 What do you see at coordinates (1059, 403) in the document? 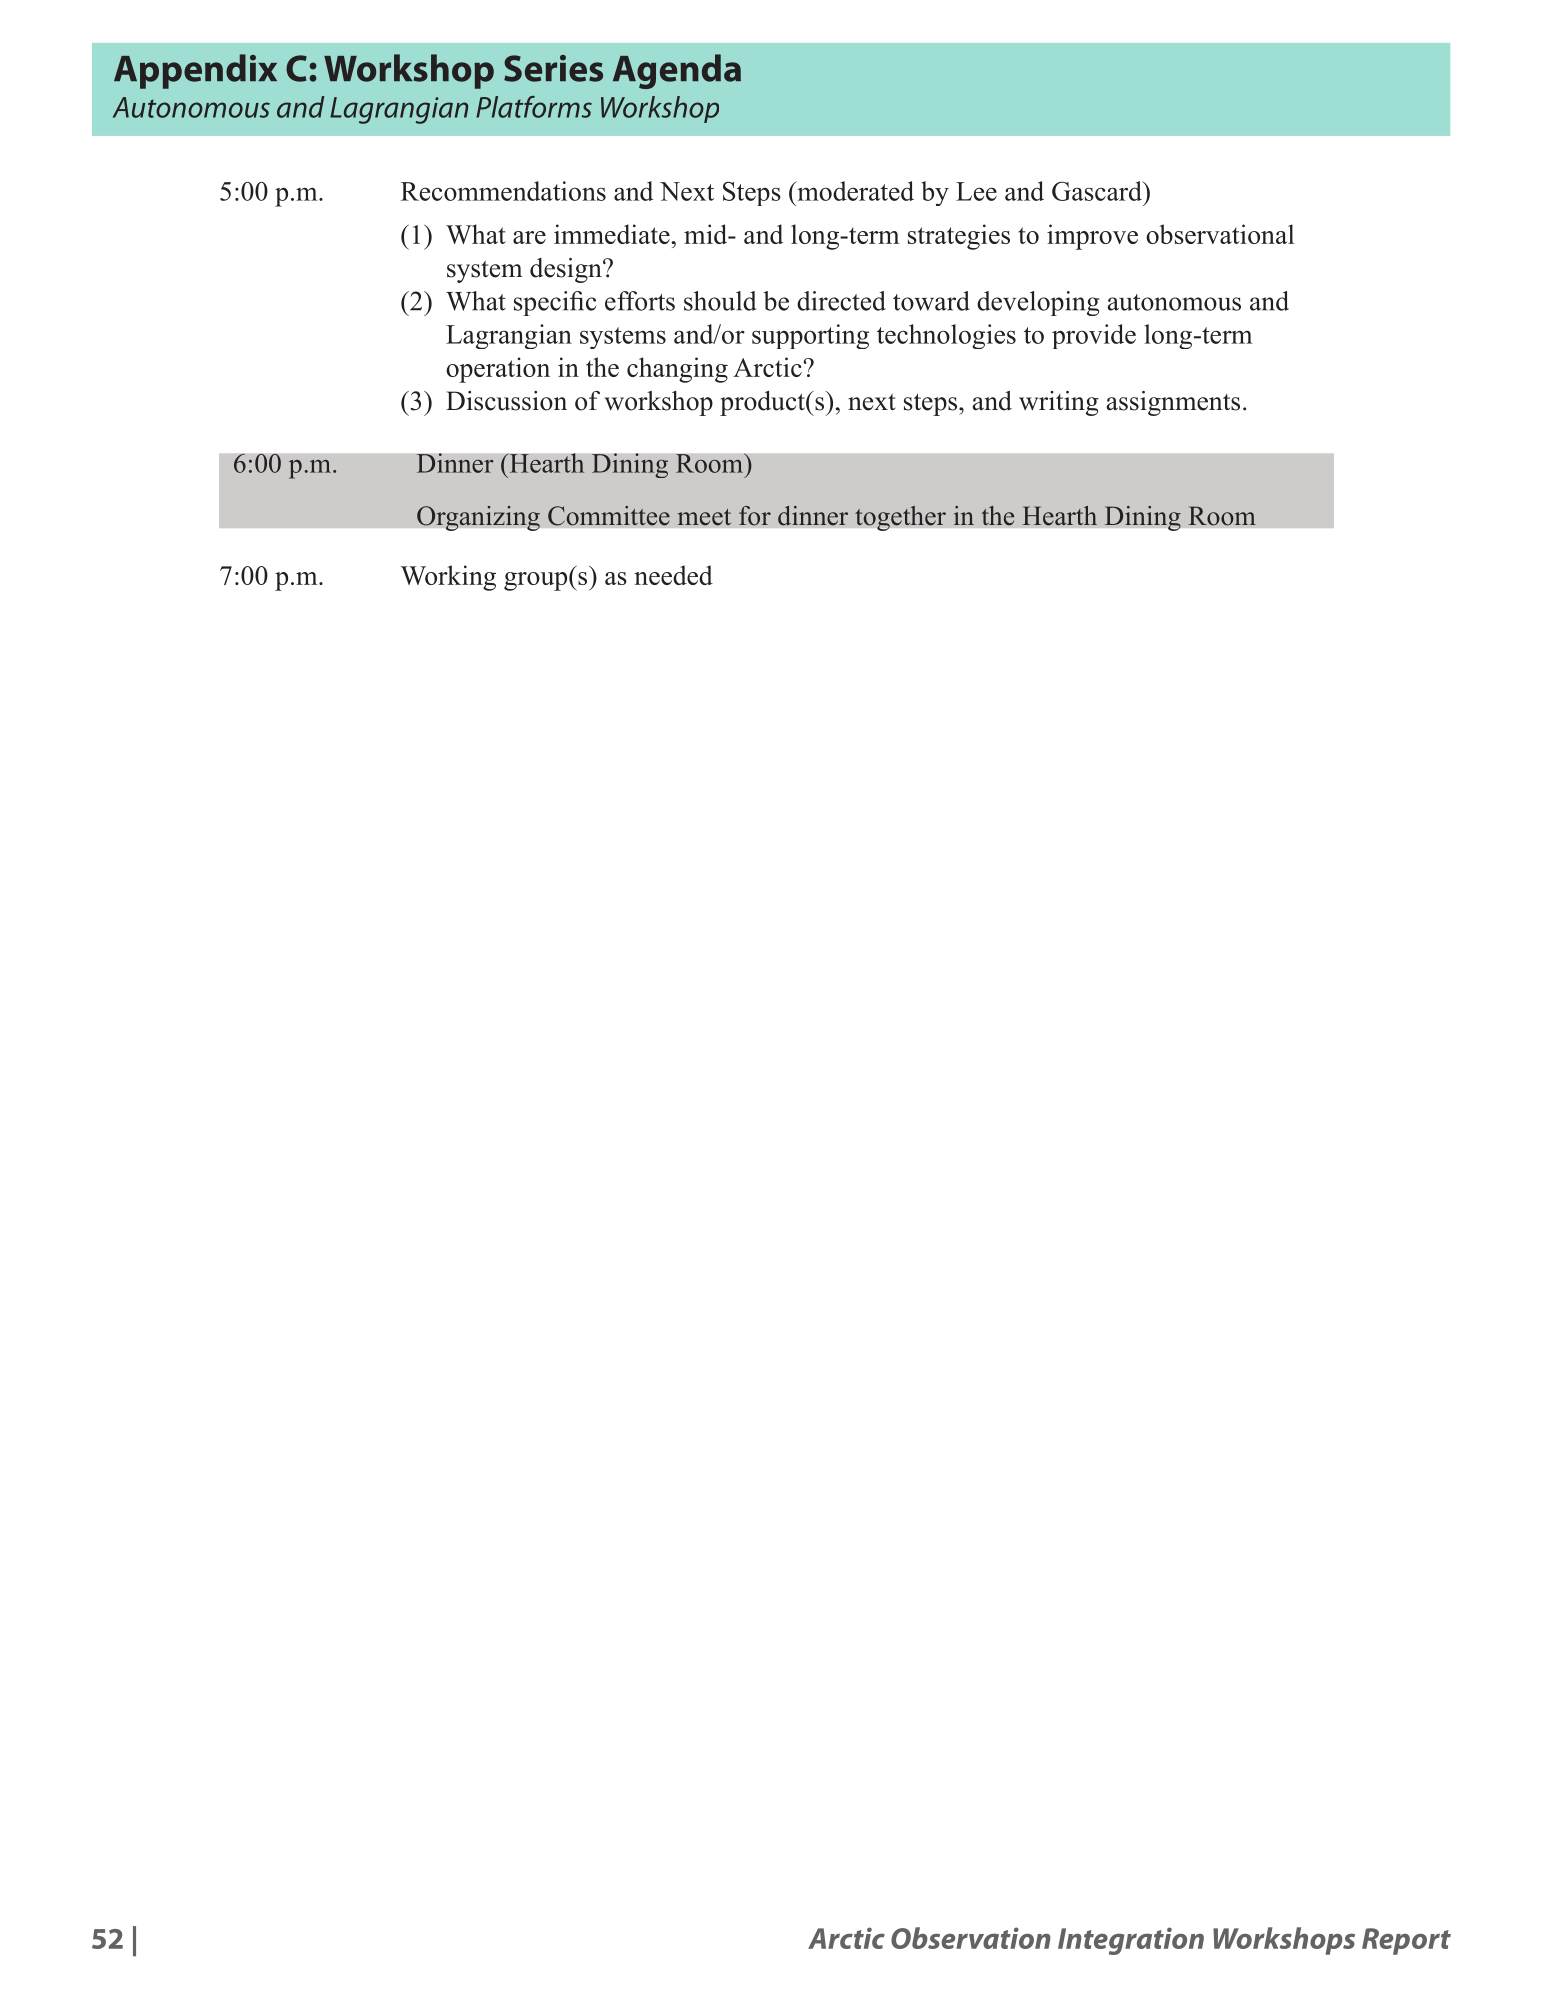
I see `writing` at bounding box center [1059, 403].
